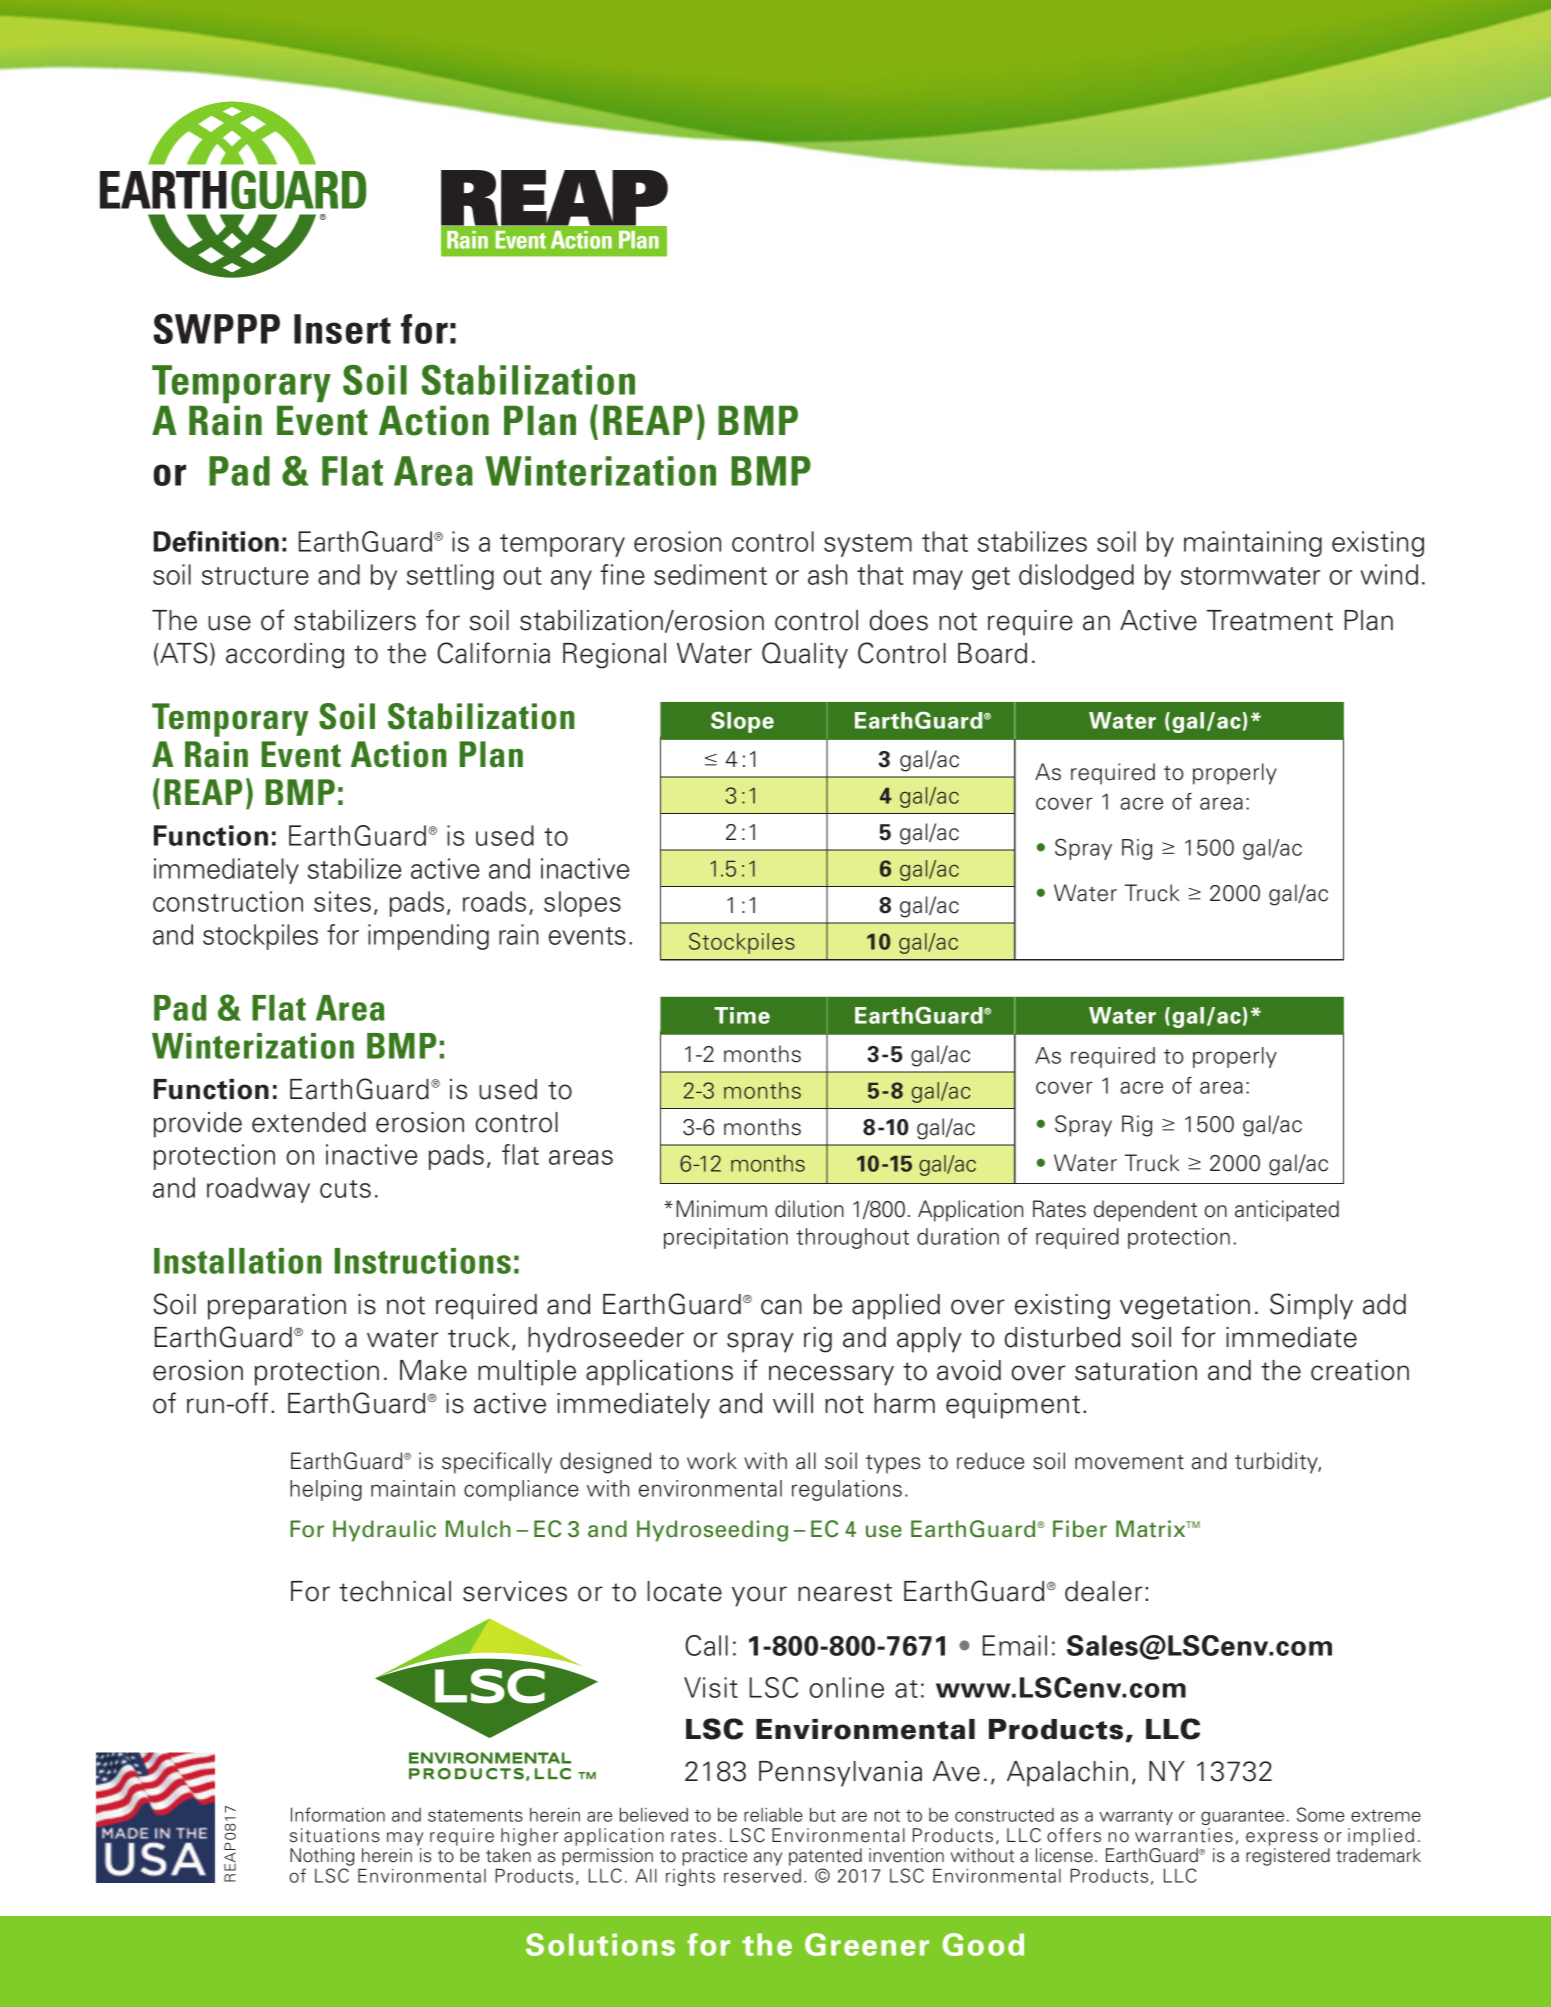  Describe the element at coordinates (322, 1857) in the document. I see `Nothing` at that location.
